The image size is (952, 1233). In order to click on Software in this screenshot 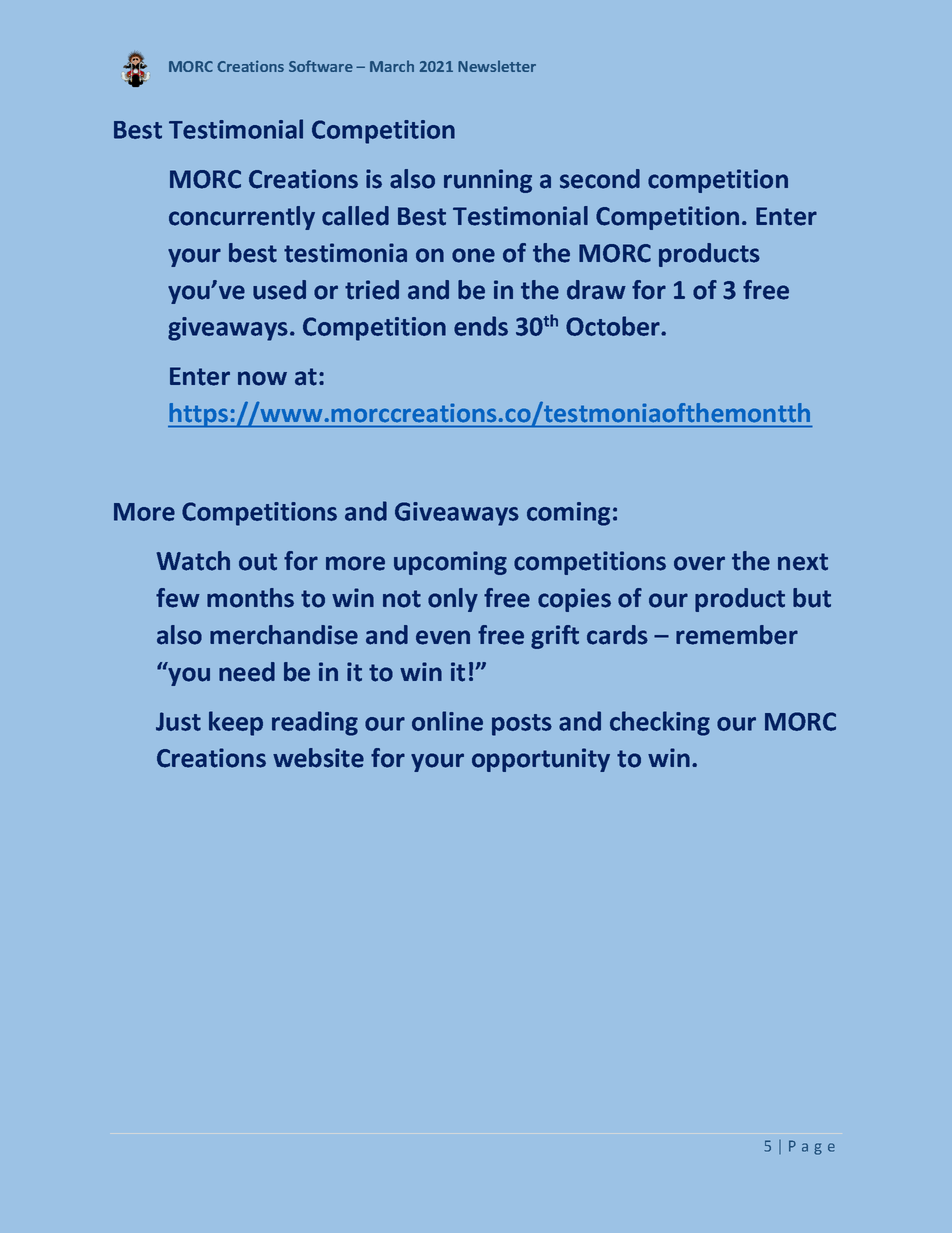, I will do `click(321, 66)`.
